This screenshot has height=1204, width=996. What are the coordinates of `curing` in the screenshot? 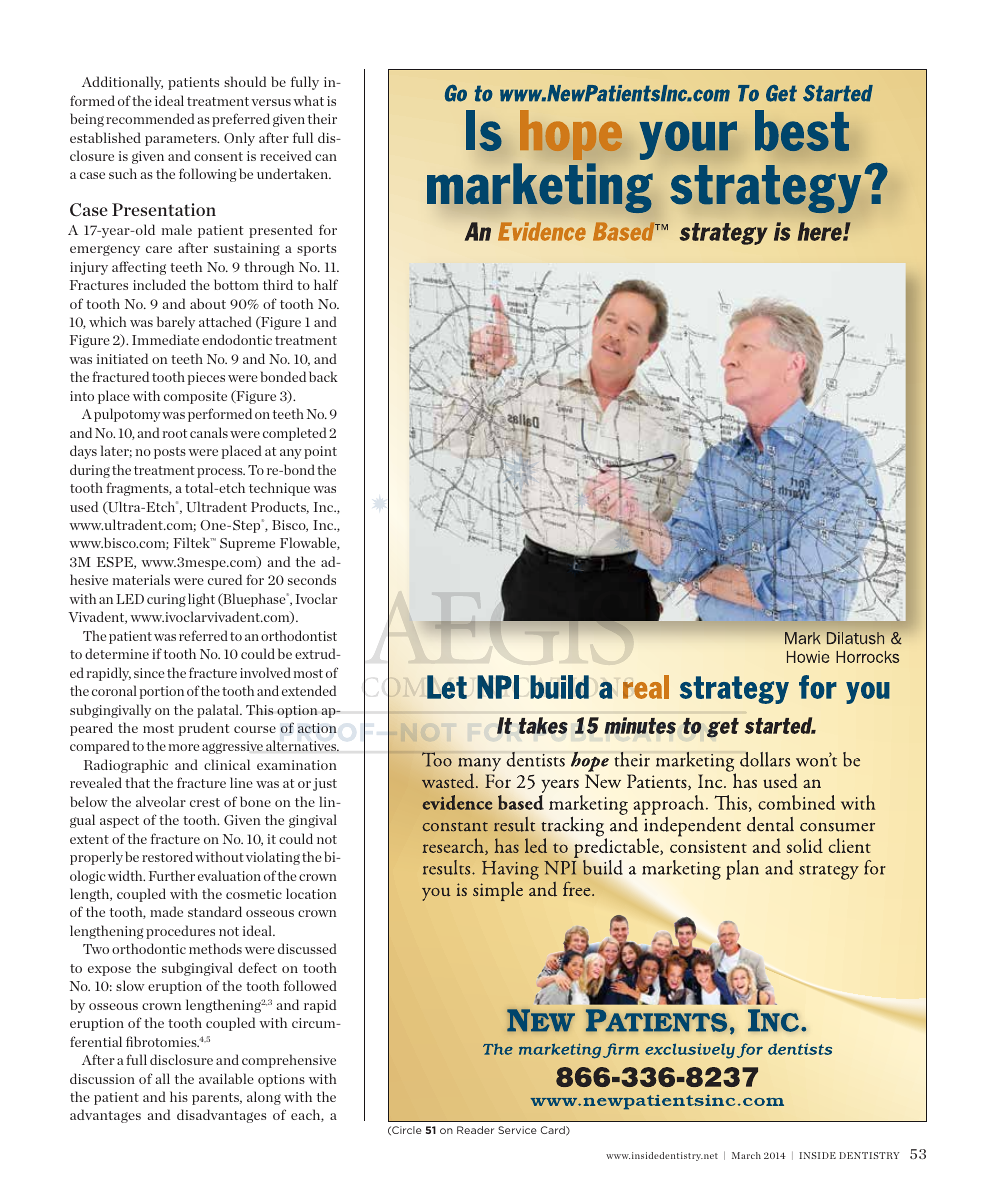 It's located at (166, 600).
